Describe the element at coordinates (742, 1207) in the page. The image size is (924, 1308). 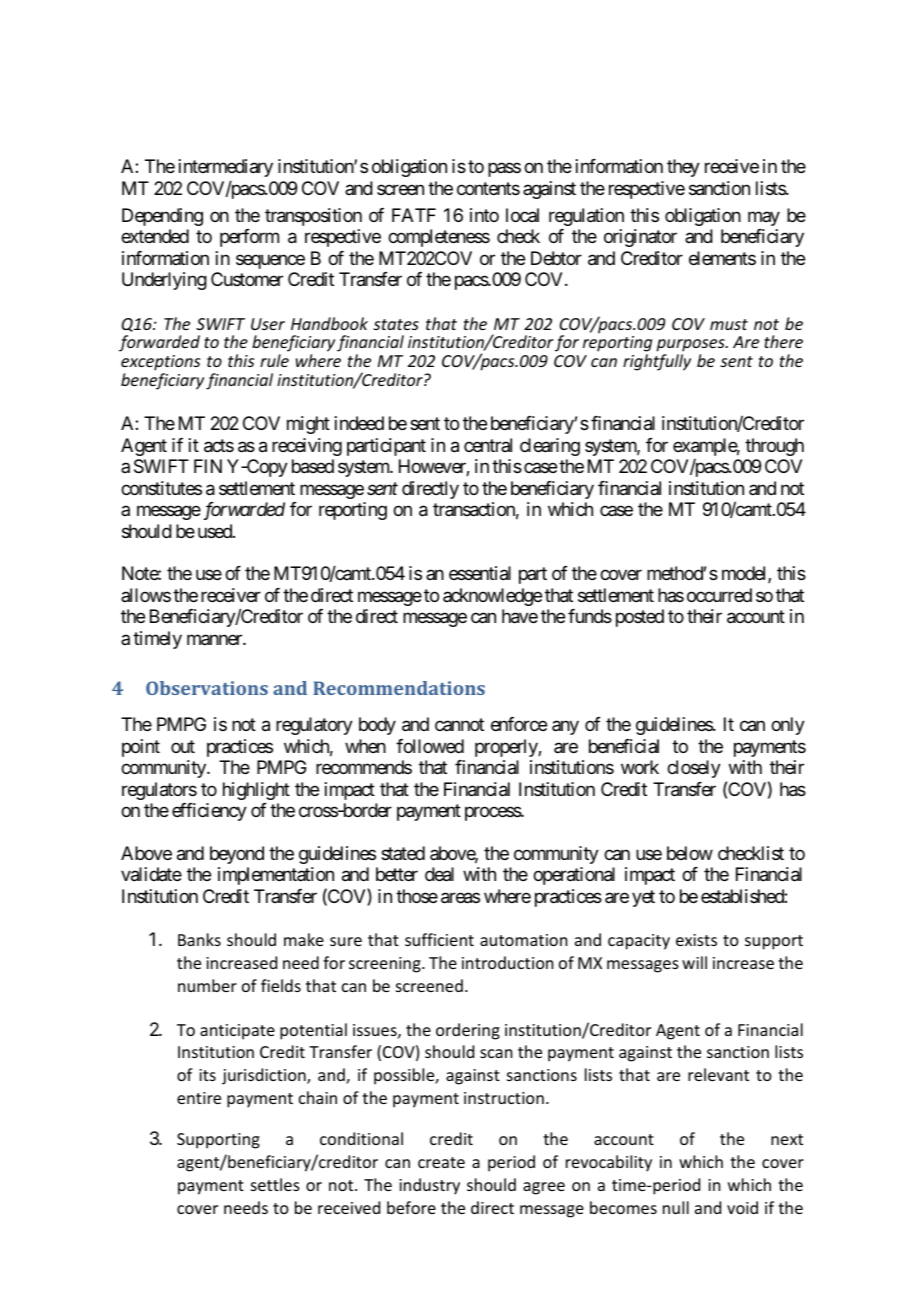
I see `void` at that location.
